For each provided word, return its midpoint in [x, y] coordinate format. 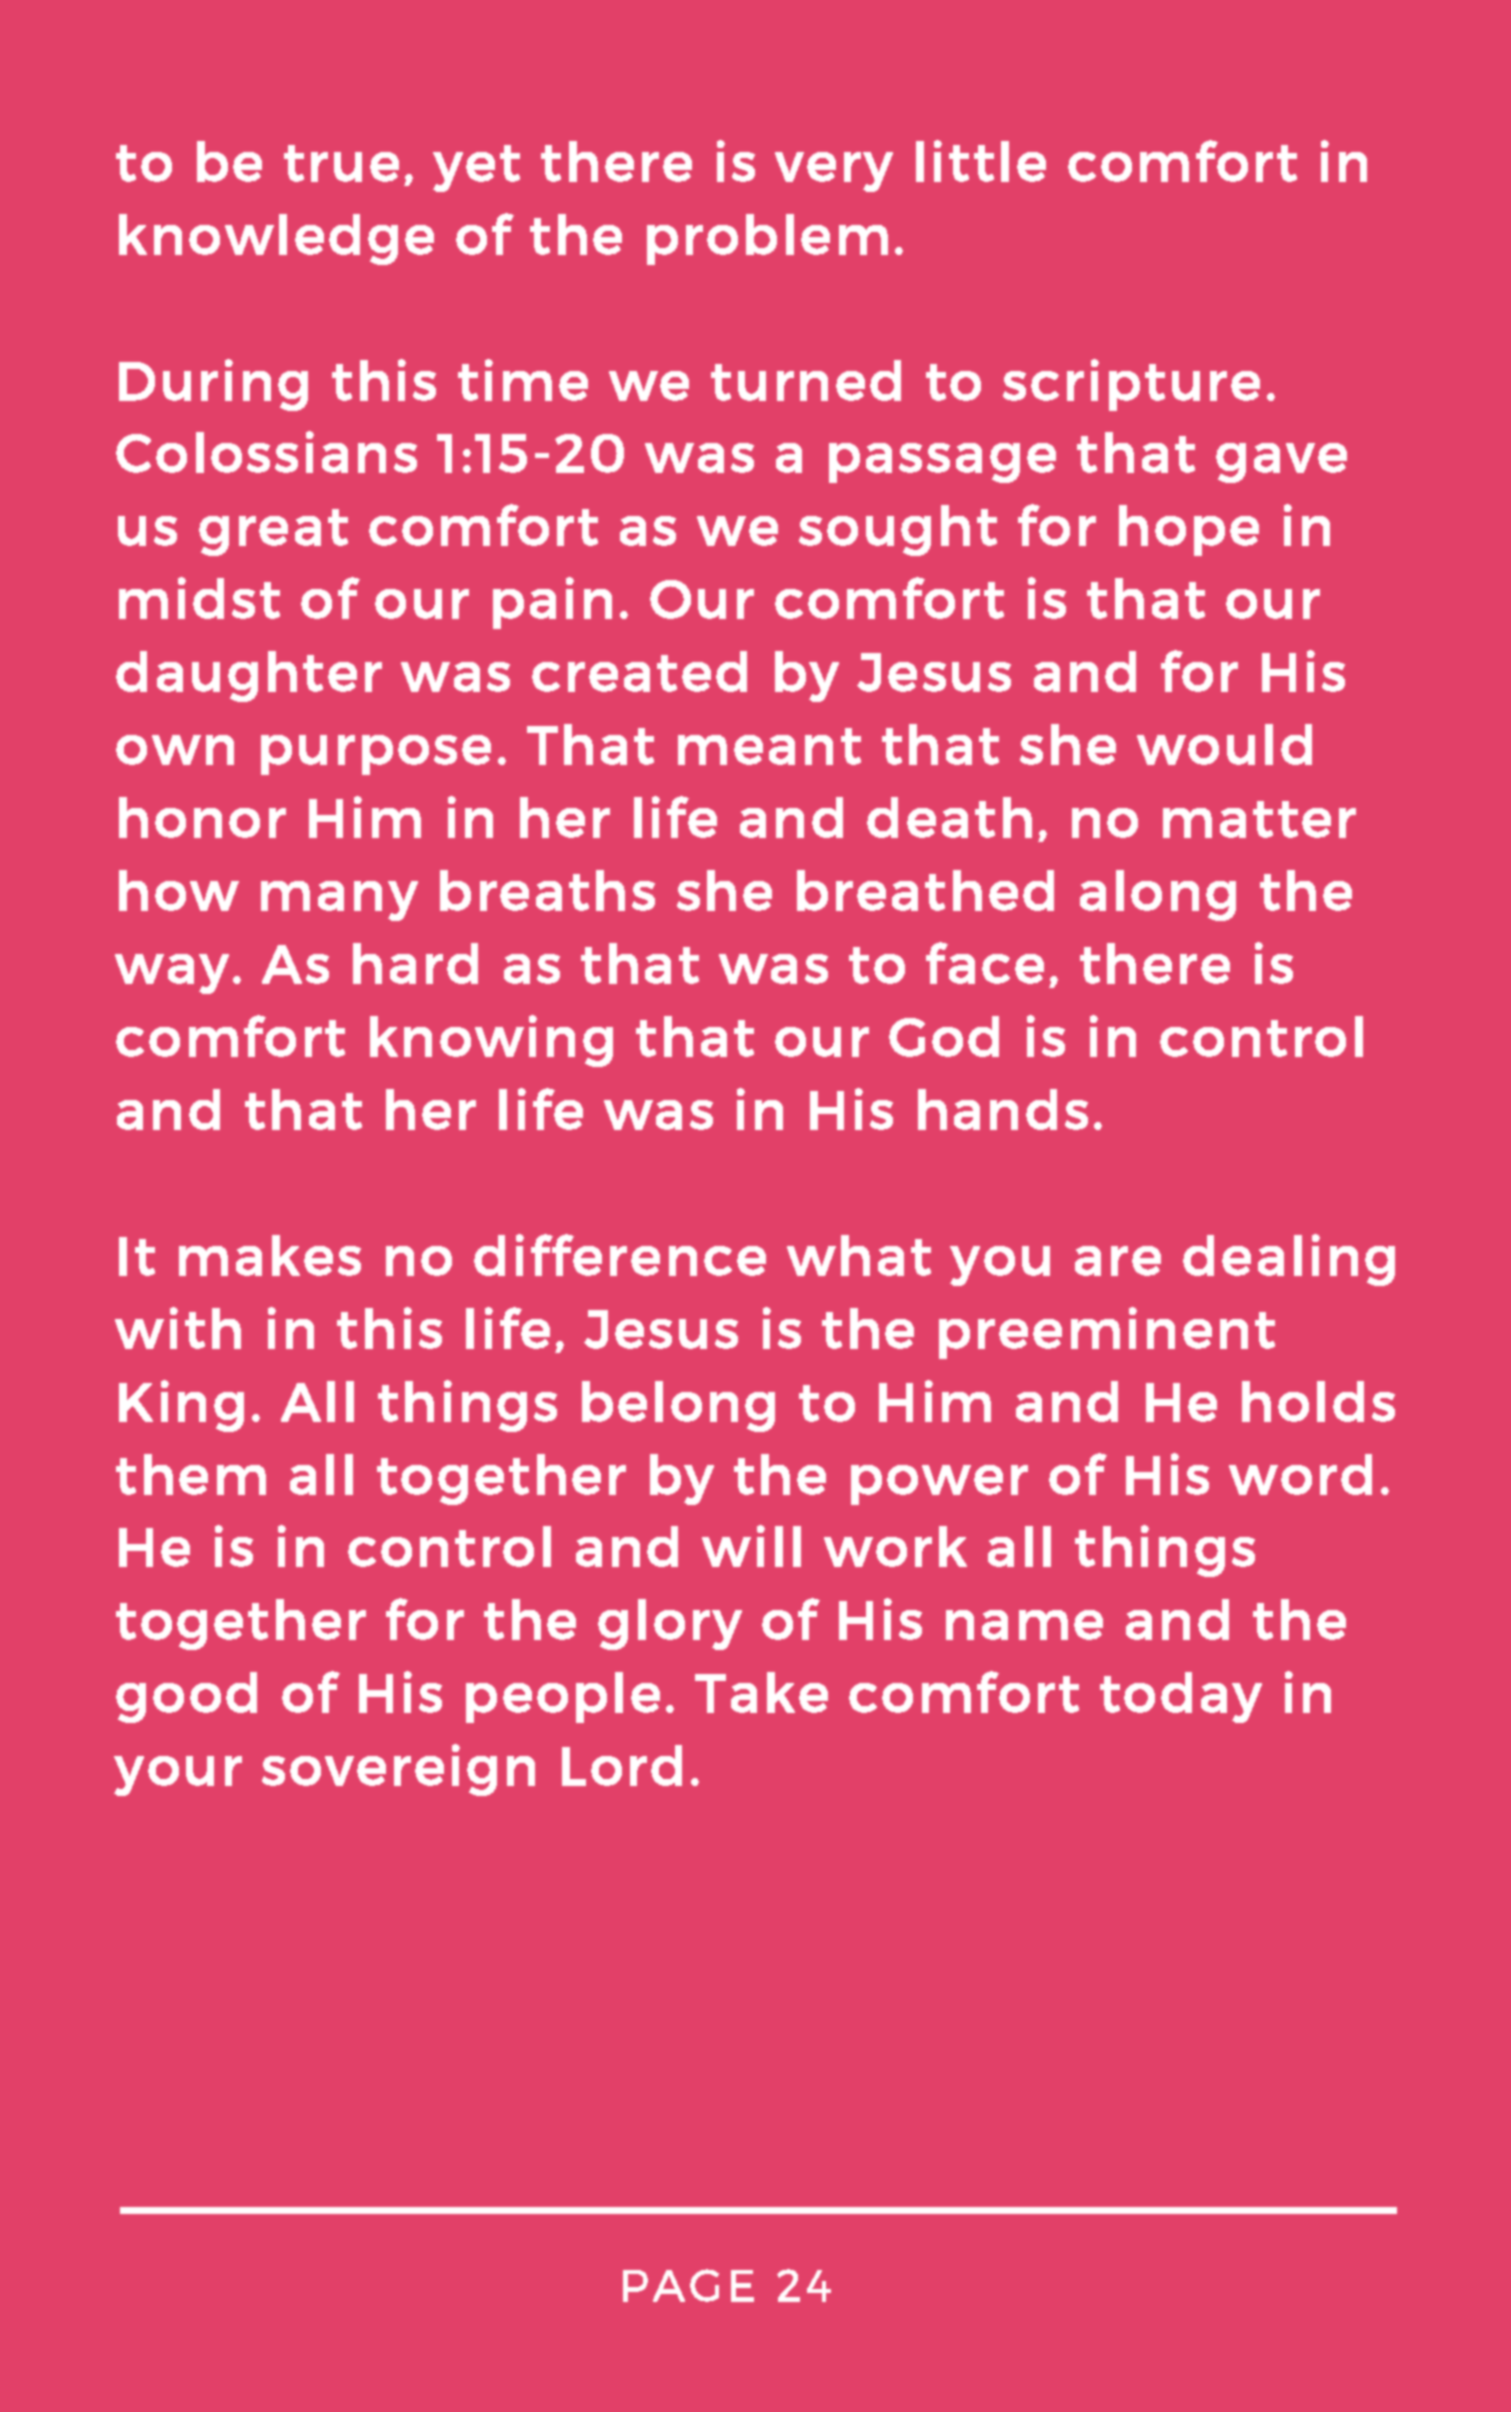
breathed [925, 890]
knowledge [276, 239]
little [981, 161]
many [339, 901]
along [1158, 895]
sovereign [398, 1770]
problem [767, 239]
